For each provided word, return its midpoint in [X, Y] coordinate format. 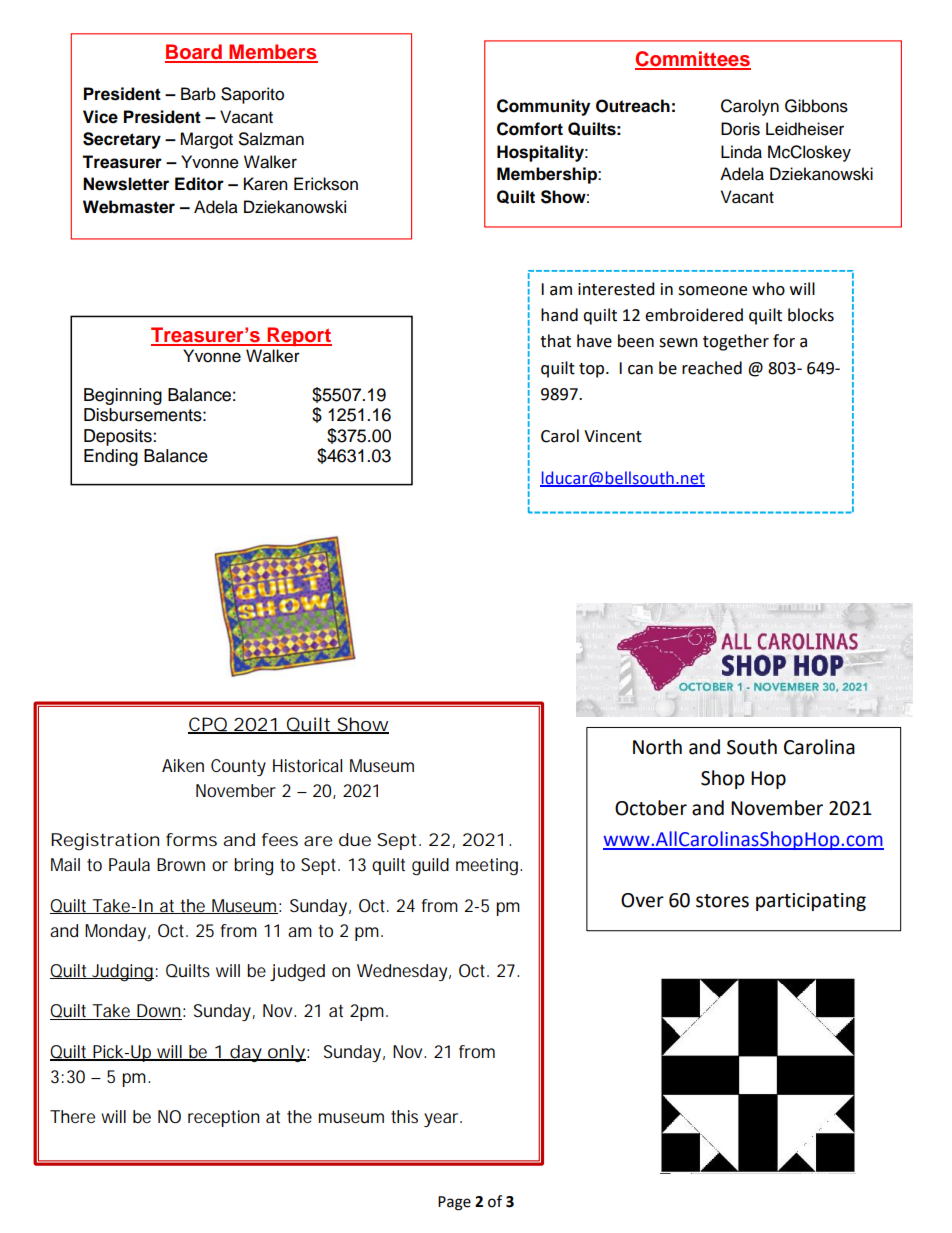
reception [224, 1118]
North [657, 747]
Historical [307, 765]
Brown [181, 864]
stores [722, 901]
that [555, 341]
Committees [693, 60]
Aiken [183, 765]
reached [712, 368]
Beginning [123, 396]
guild [430, 867]
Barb [198, 94]
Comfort [530, 129]
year [443, 1120]
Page [454, 1203]
